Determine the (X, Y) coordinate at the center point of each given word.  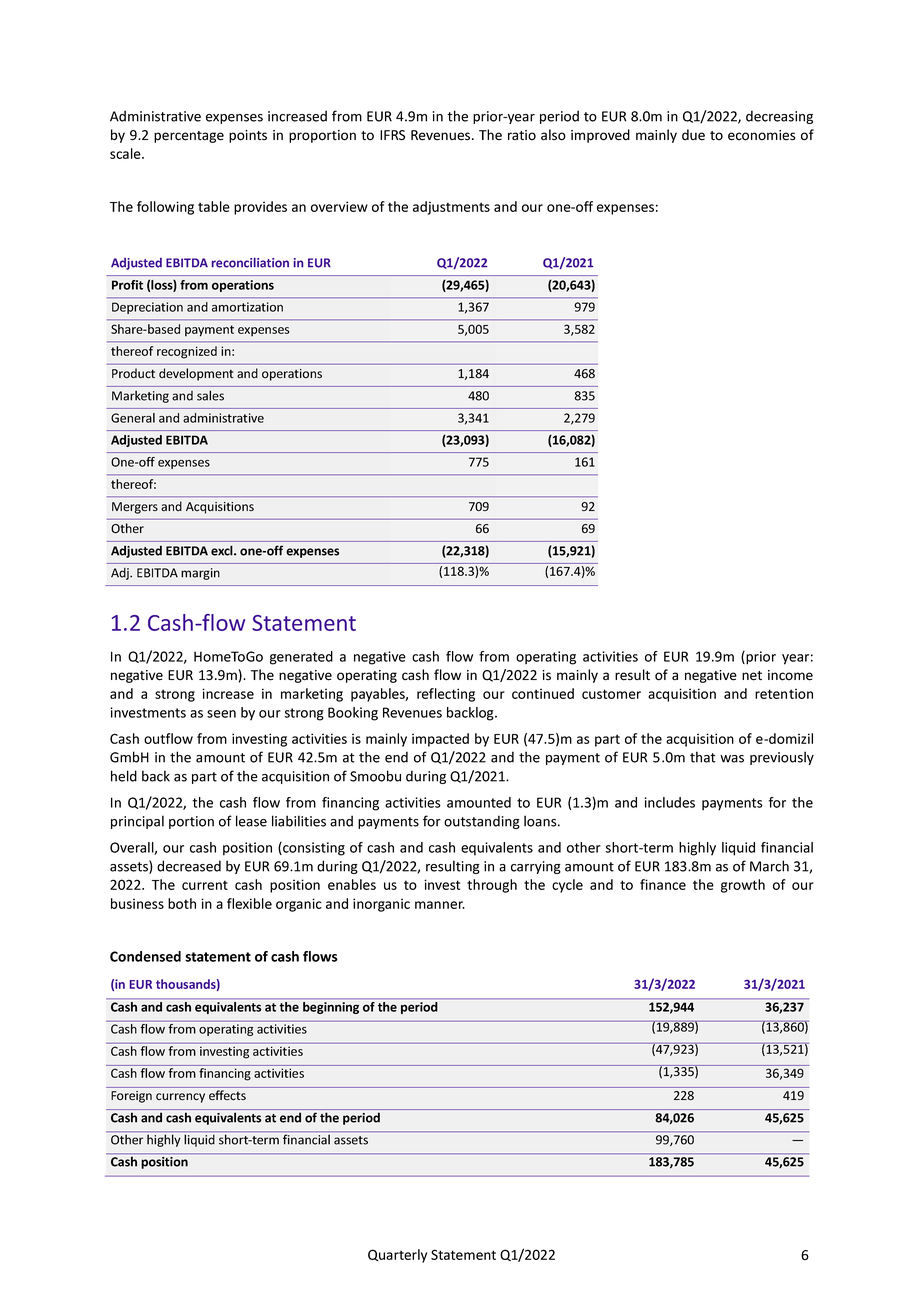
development (196, 374)
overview (339, 206)
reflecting (446, 695)
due (693, 135)
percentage (189, 137)
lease (251, 821)
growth (743, 886)
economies (761, 135)
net (752, 676)
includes (669, 802)
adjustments (451, 208)
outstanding (482, 822)
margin (200, 574)
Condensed (145, 956)
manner (440, 905)
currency (180, 1098)
